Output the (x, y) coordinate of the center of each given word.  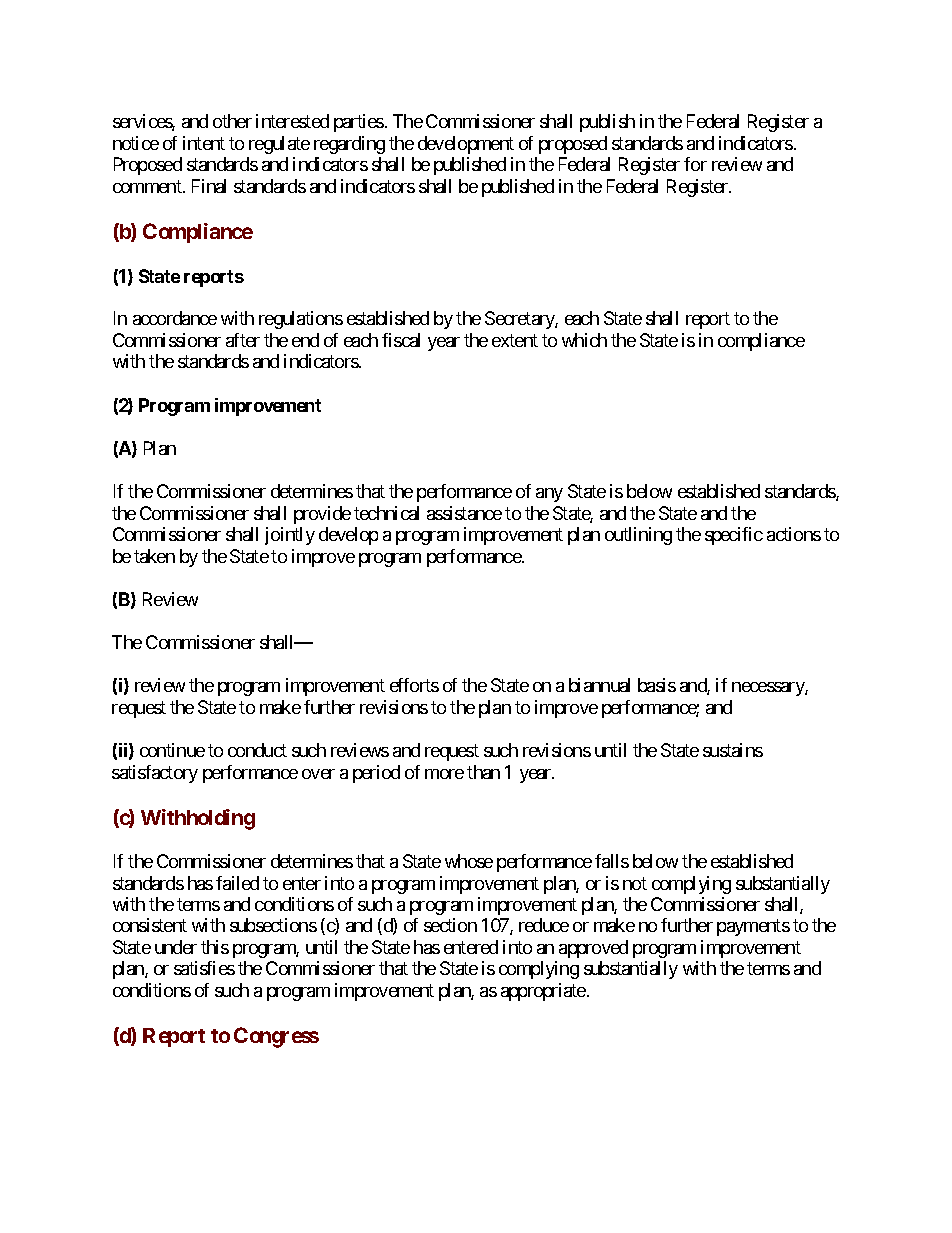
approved (593, 949)
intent (204, 143)
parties (359, 123)
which (584, 340)
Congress (276, 1037)
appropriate (543, 992)
